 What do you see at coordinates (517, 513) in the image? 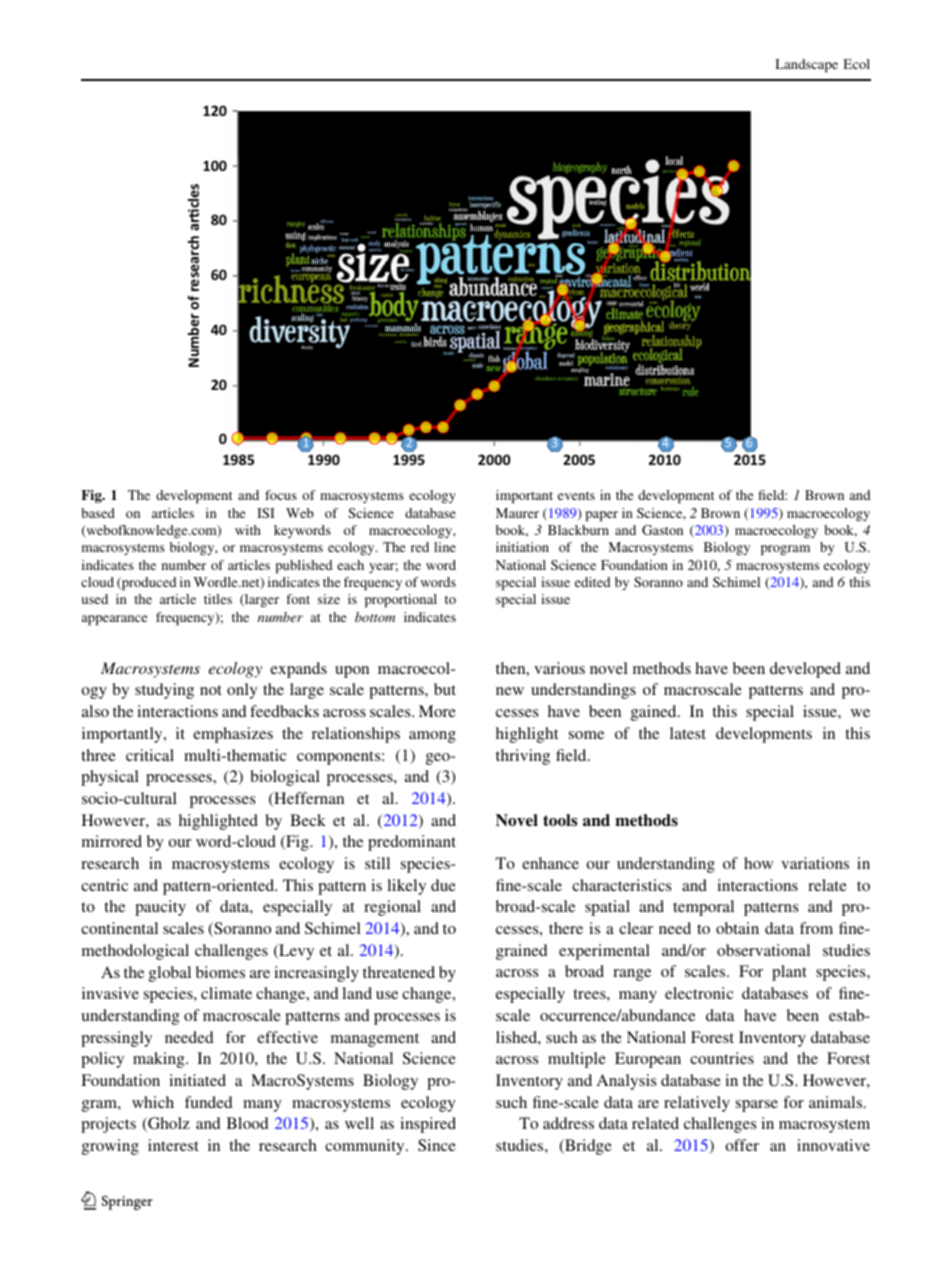
I see `Maurer` at bounding box center [517, 513].
